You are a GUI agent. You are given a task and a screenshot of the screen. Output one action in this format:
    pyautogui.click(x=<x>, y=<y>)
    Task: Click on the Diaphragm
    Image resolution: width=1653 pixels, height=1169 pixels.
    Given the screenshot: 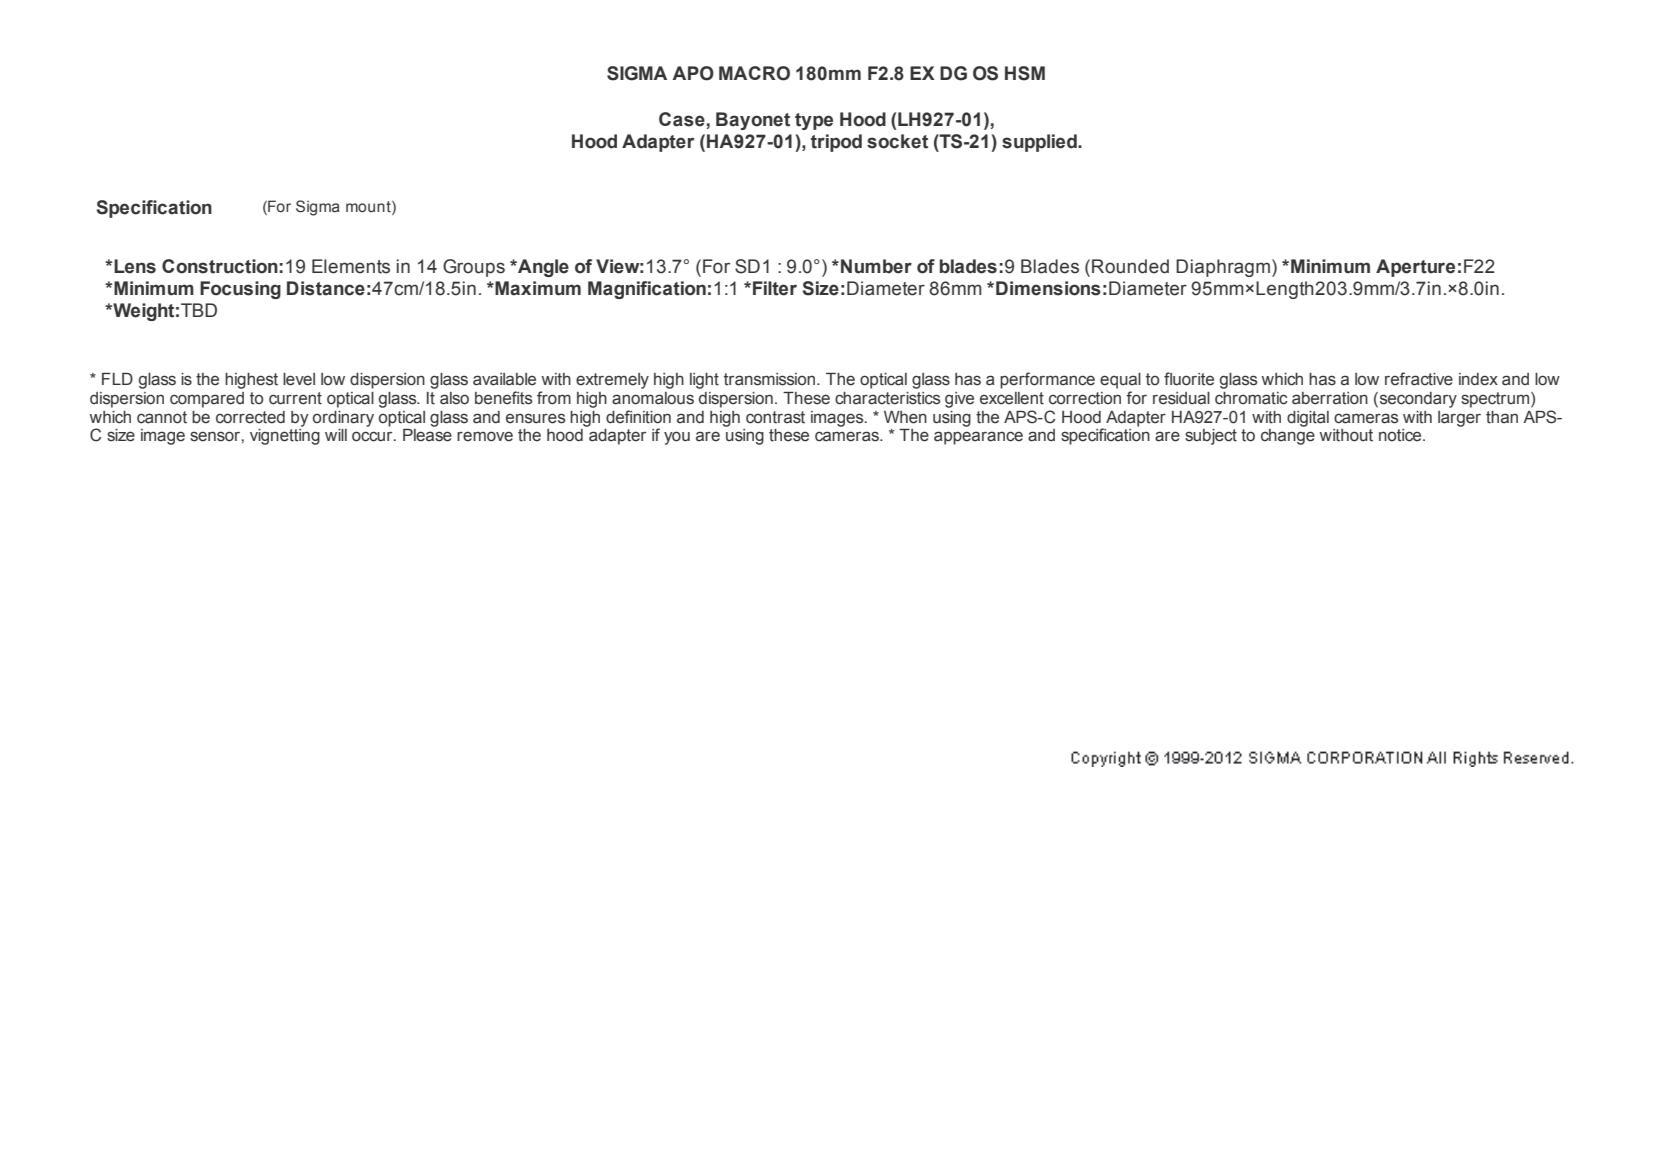 What is the action you would take?
    pyautogui.click(x=1224, y=268)
